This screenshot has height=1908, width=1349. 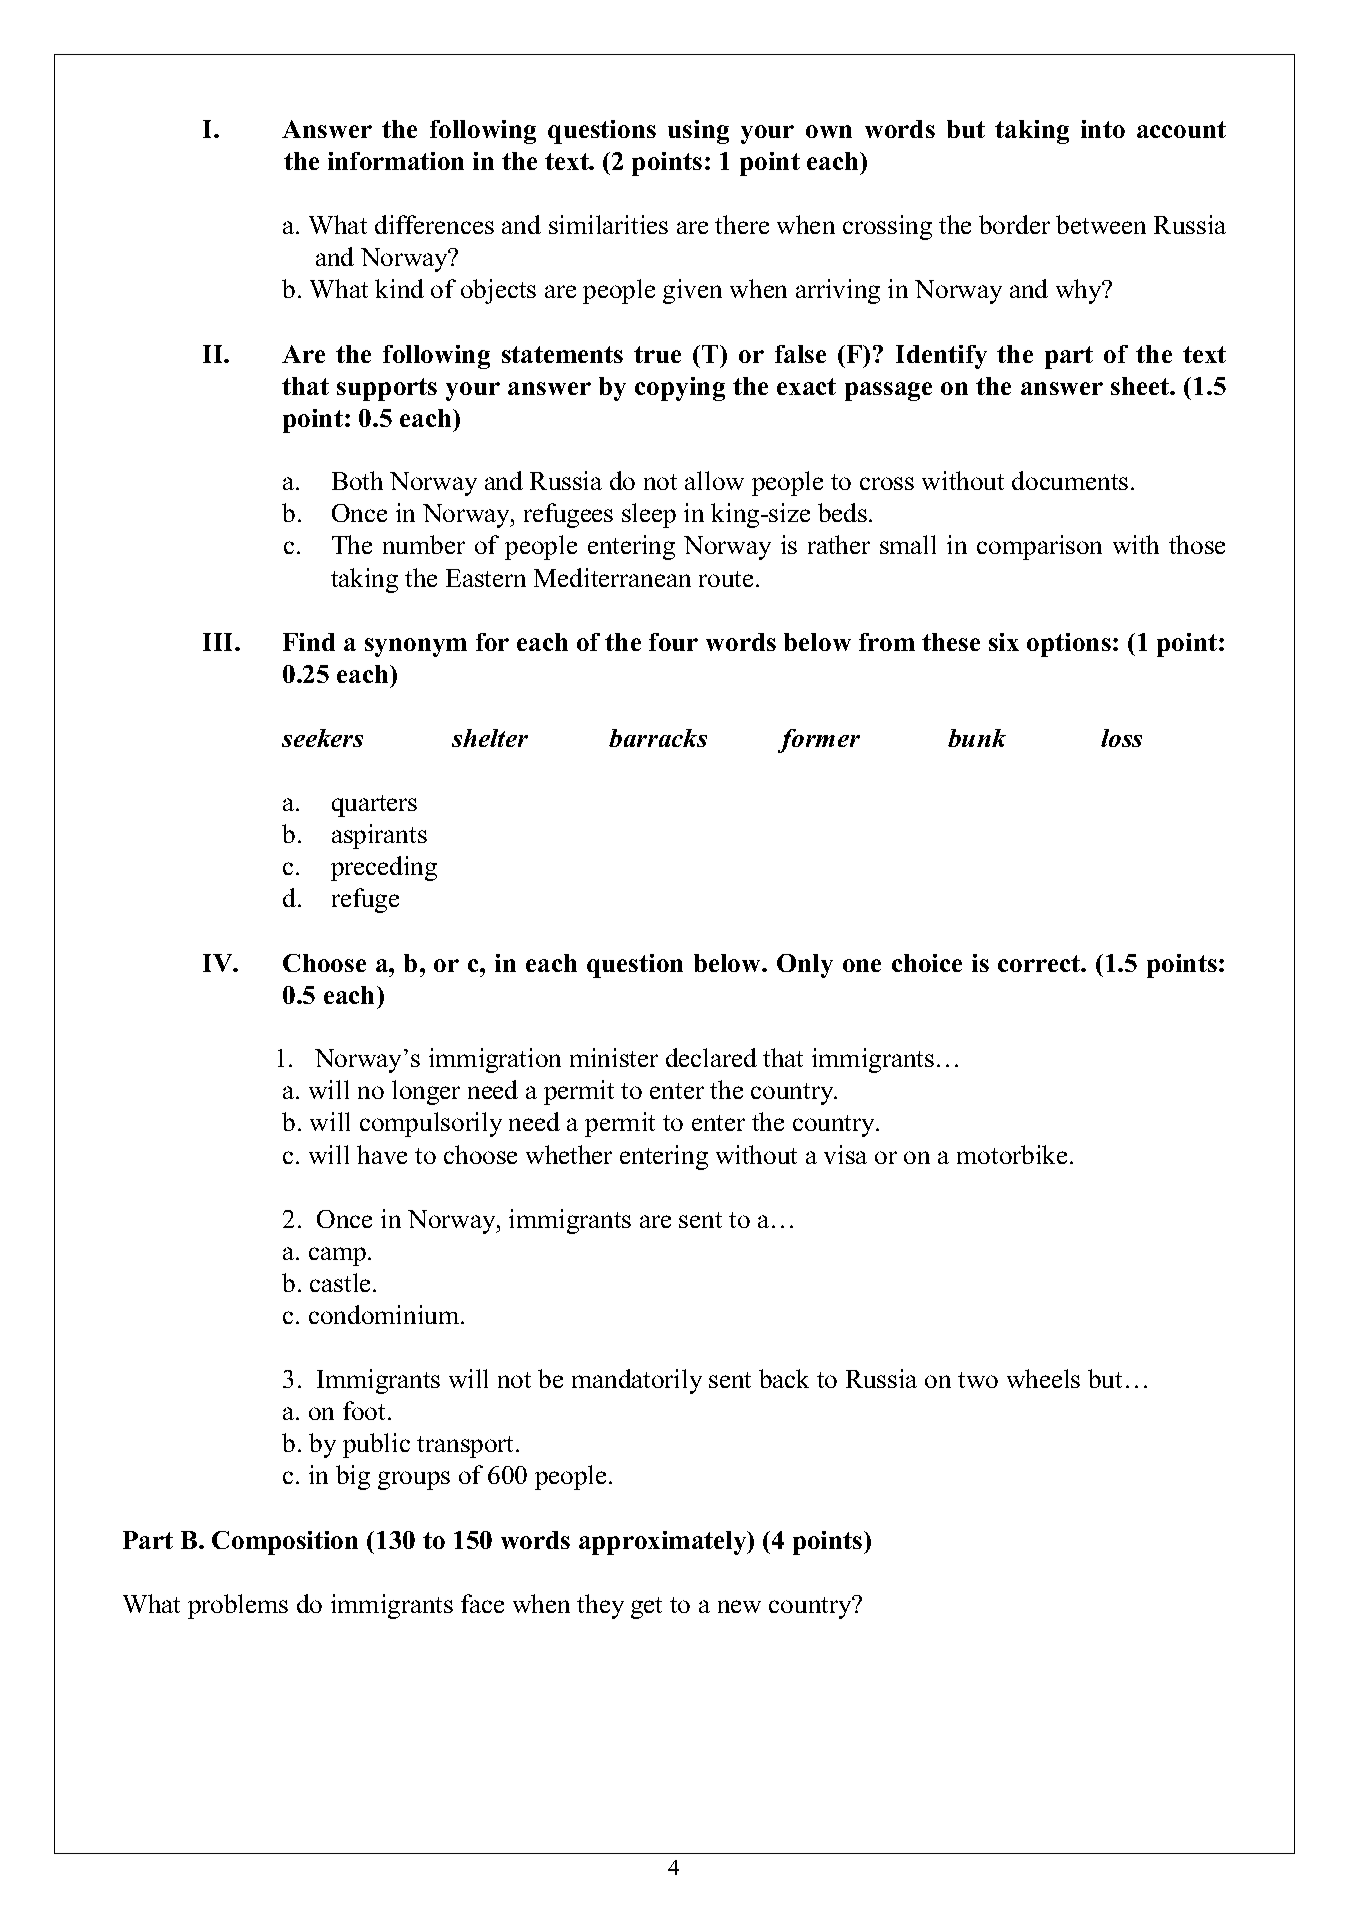 I want to click on approximately, so click(x=664, y=1543).
